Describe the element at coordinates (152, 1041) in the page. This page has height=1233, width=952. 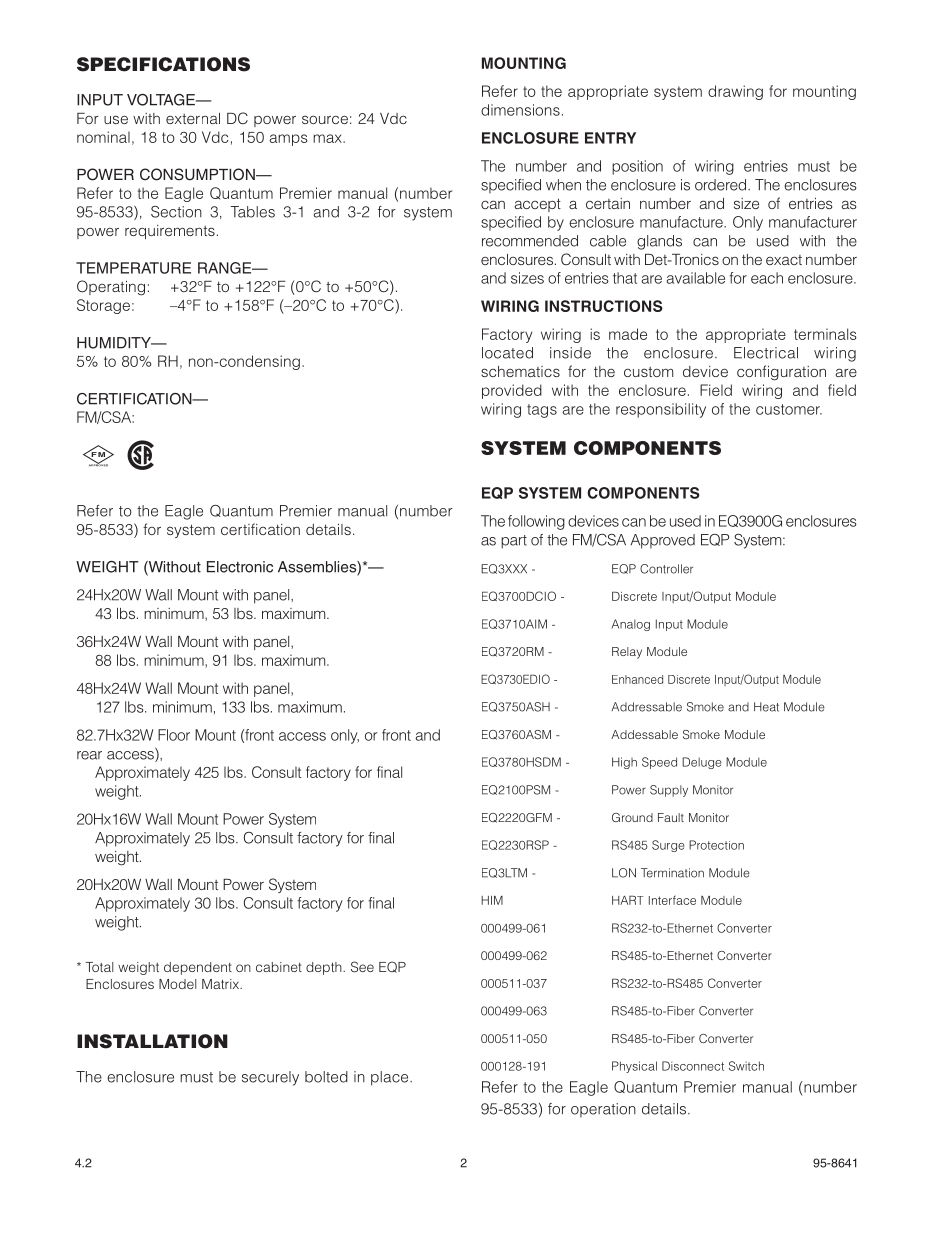
I see `INSTALLATION` at that location.
